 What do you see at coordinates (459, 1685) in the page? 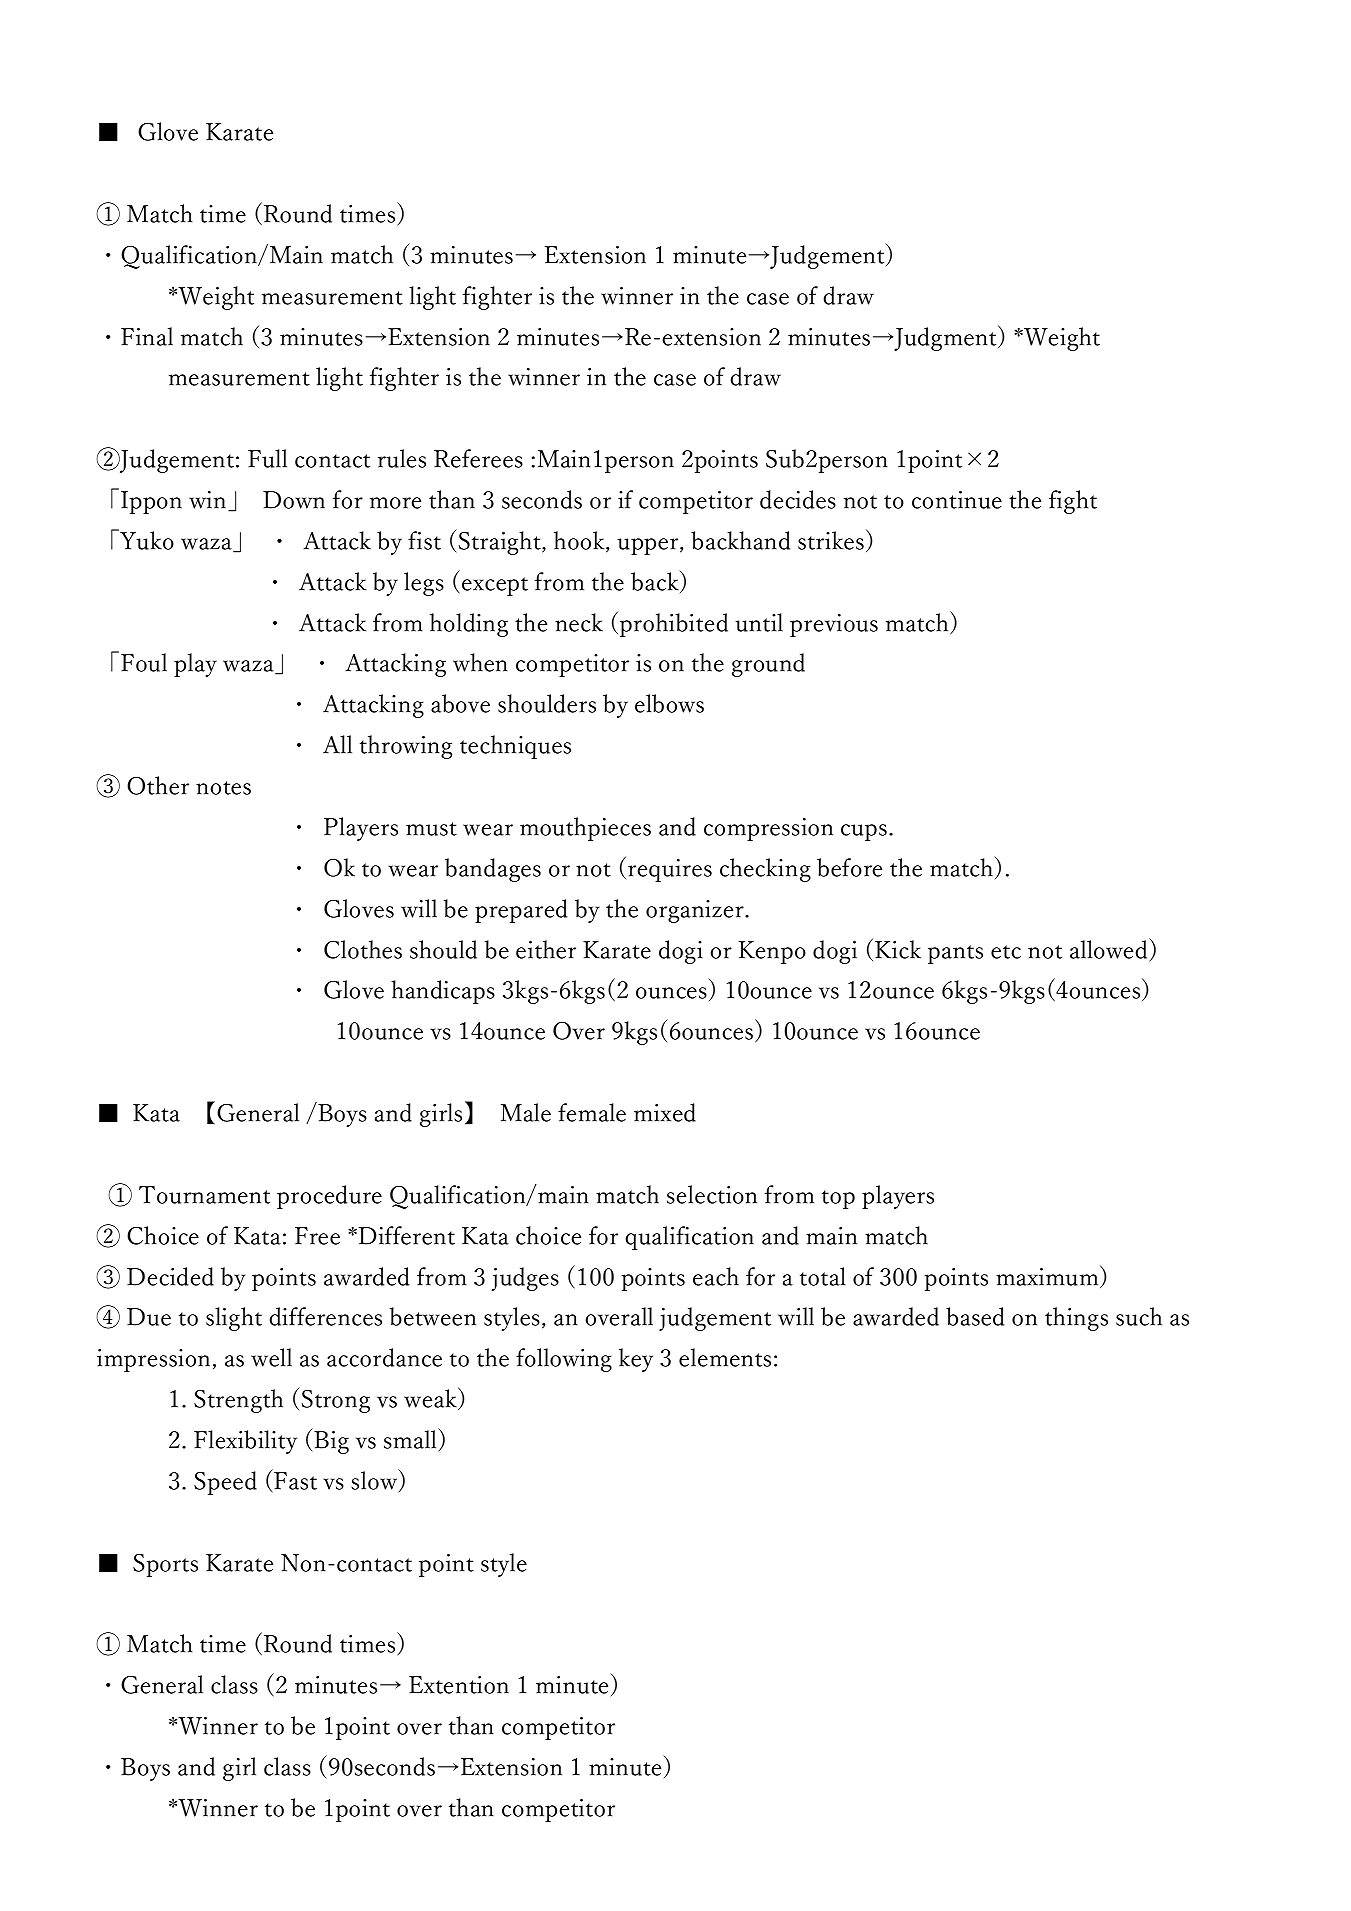
I see `Extention` at bounding box center [459, 1685].
